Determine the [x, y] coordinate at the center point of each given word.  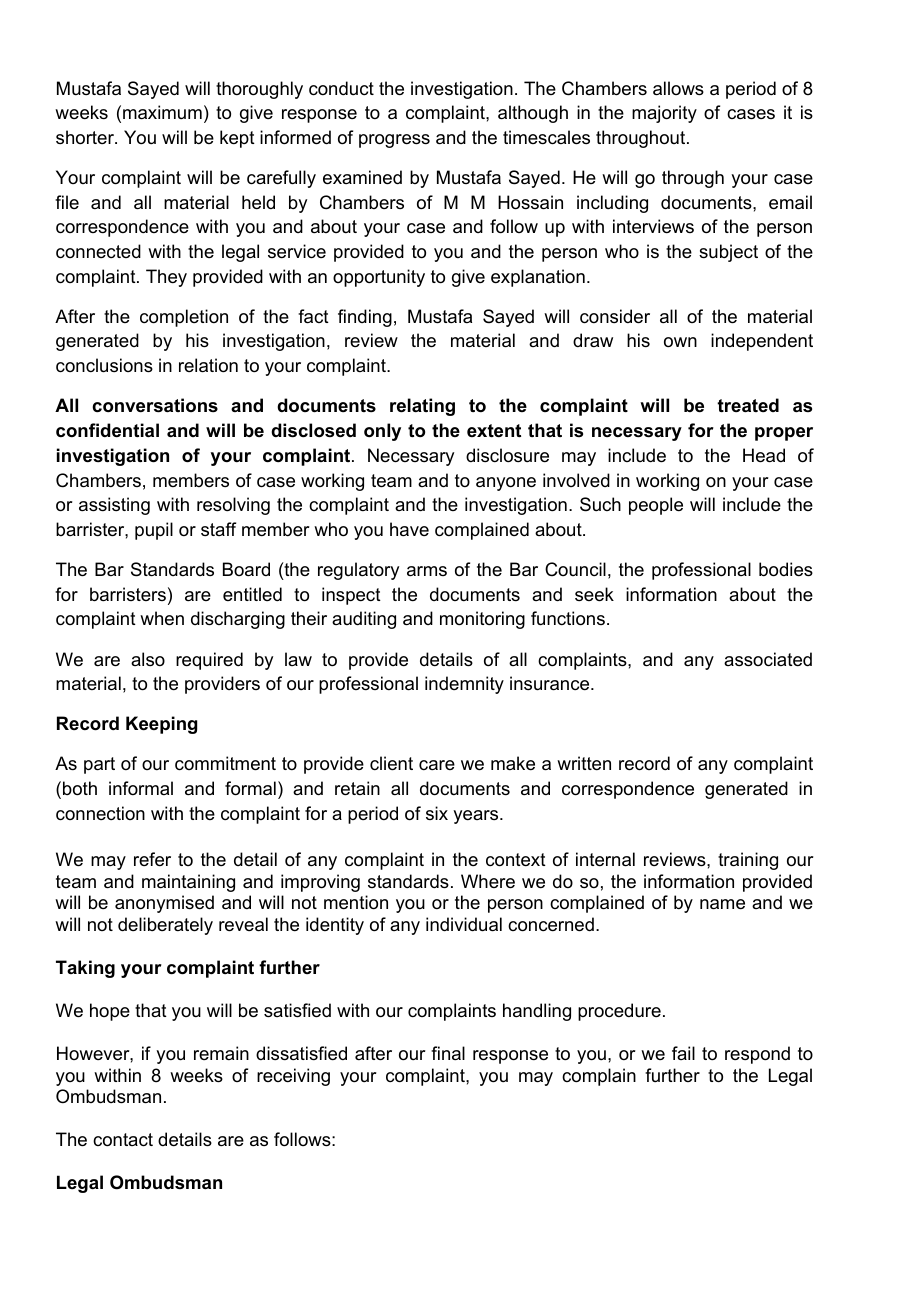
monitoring [482, 620]
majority [664, 114]
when [162, 618]
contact [123, 1140]
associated [768, 659]
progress [394, 141]
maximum [162, 112]
